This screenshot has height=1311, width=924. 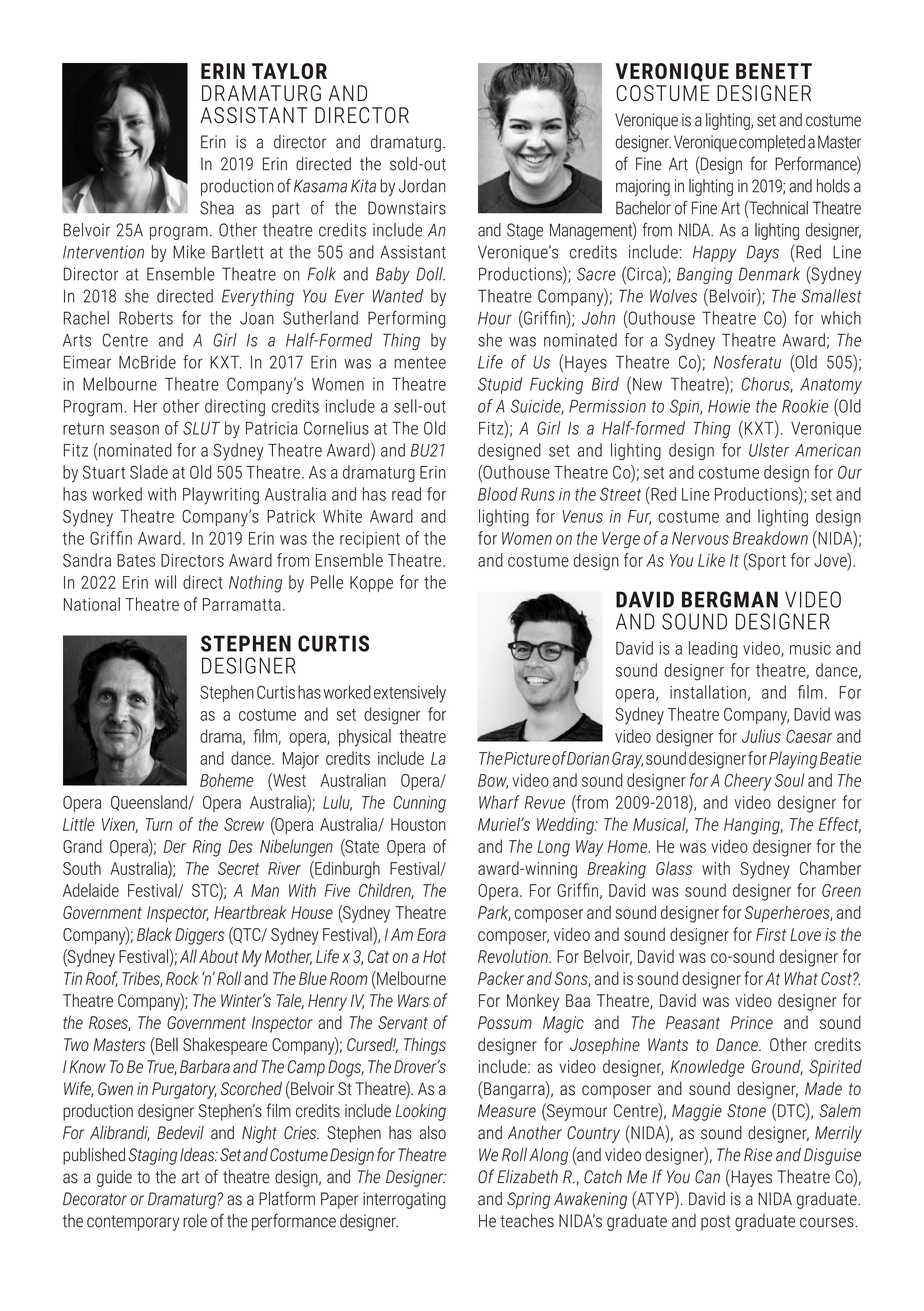 What do you see at coordinates (149, 472) in the screenshot?
I see `Slade` at bounding box center [149, 472].
